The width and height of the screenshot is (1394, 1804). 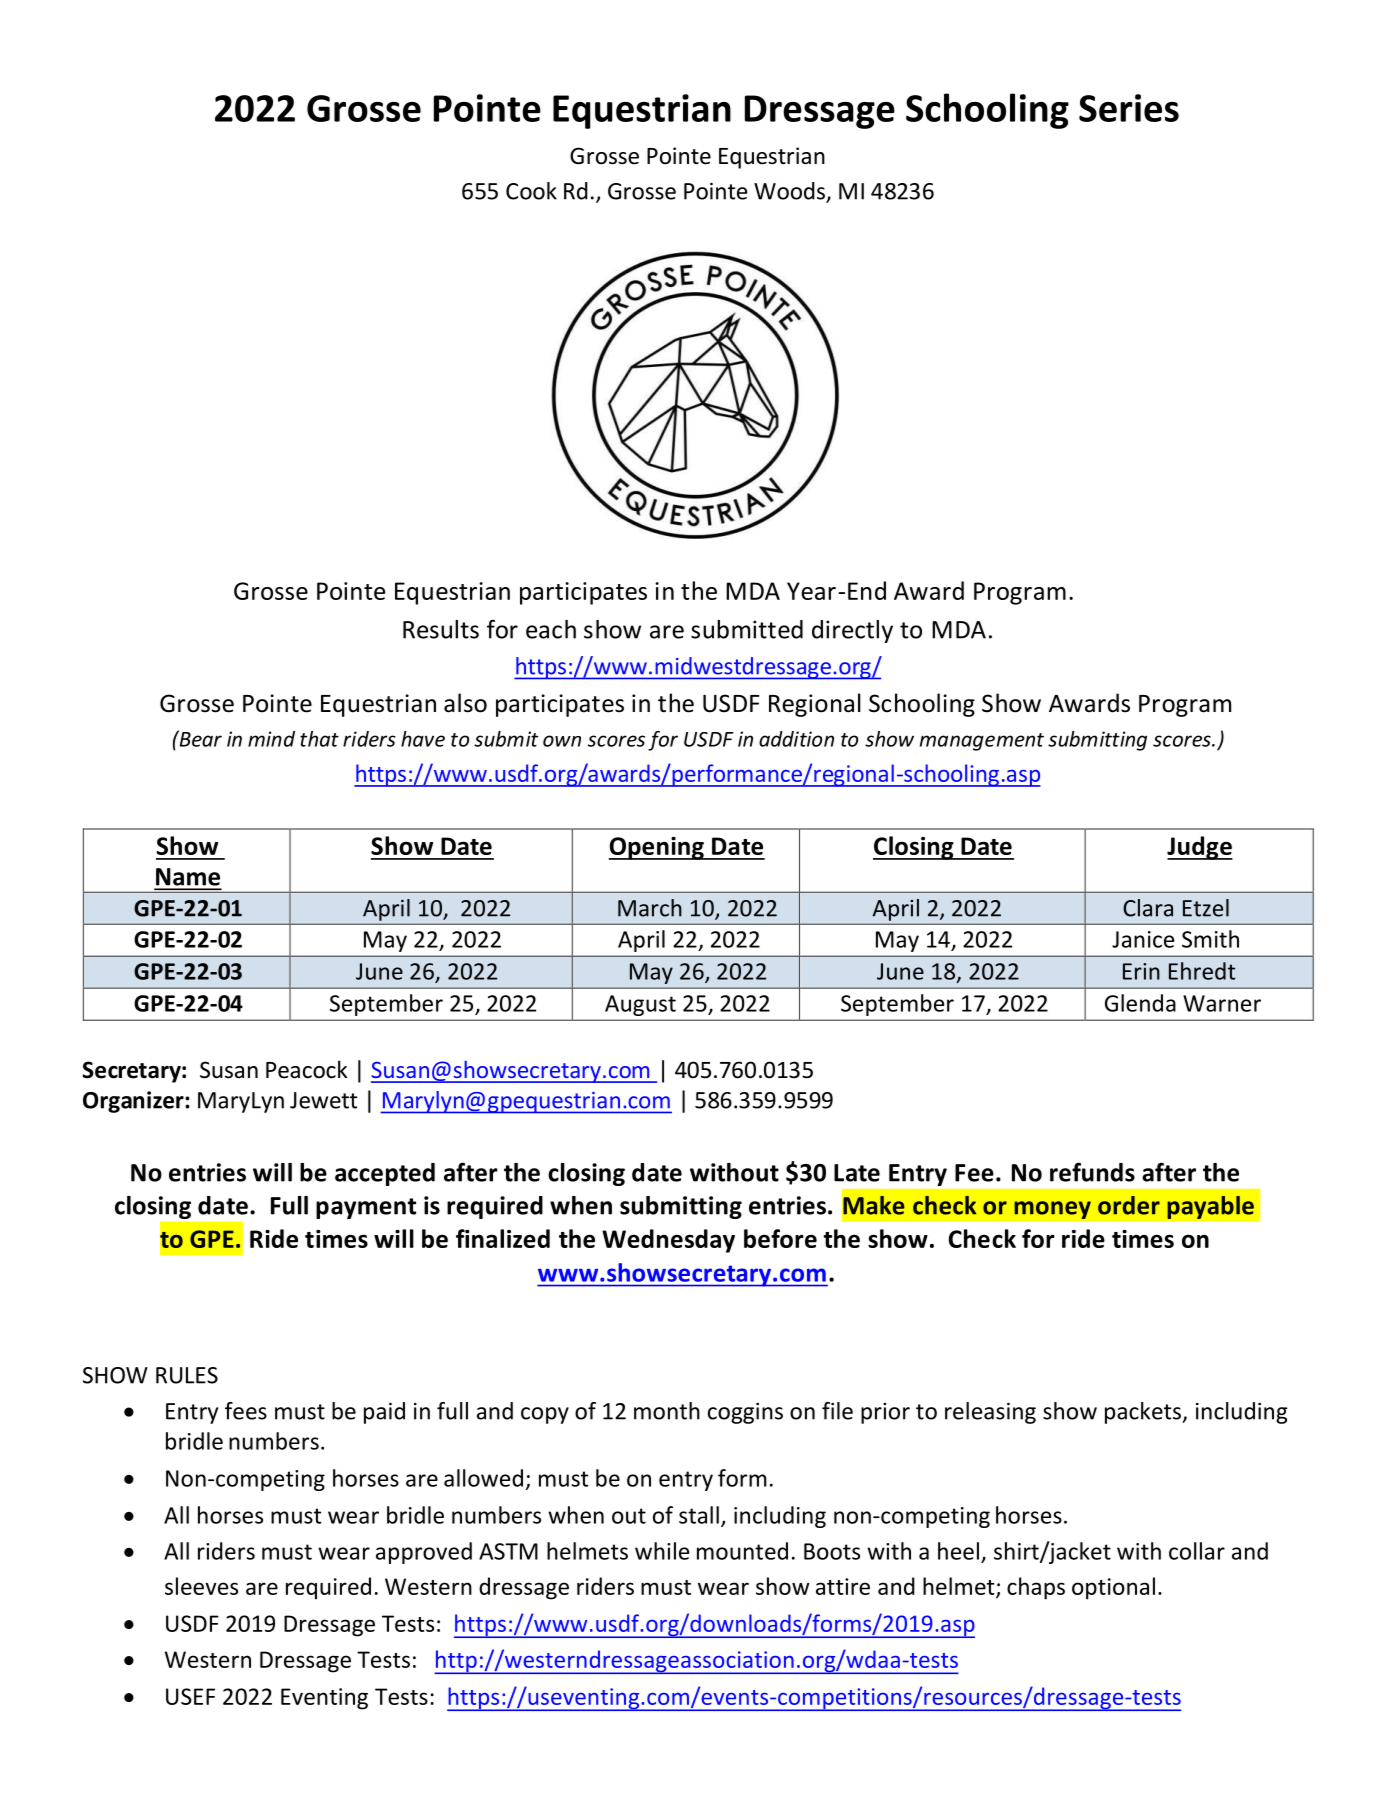 What do you see at coordinates (852, 631) in the screenshot?
I see `directly` at bounding box center [852, 631].
